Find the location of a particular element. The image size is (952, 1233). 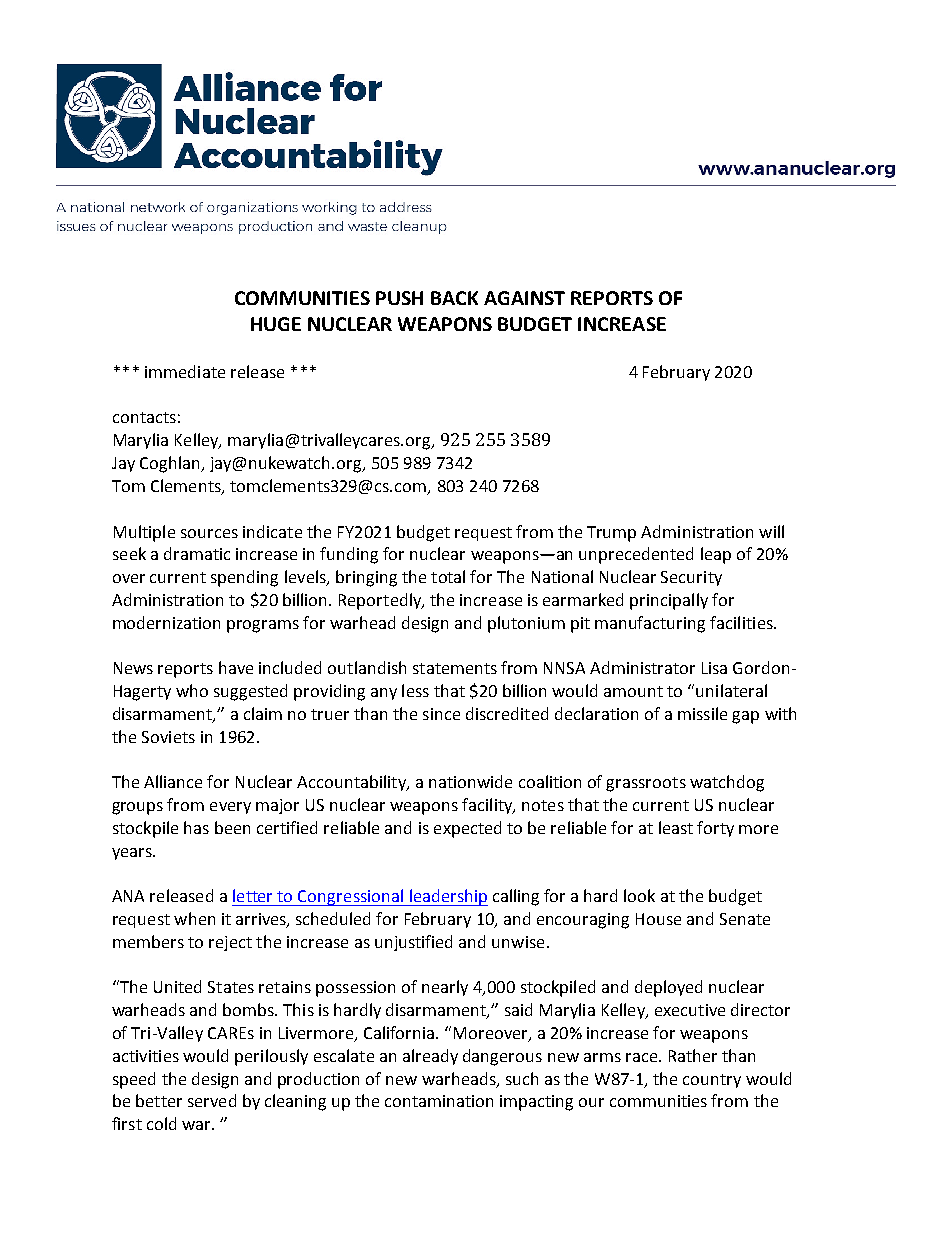

BACK is located at coordinates (454, 298).
